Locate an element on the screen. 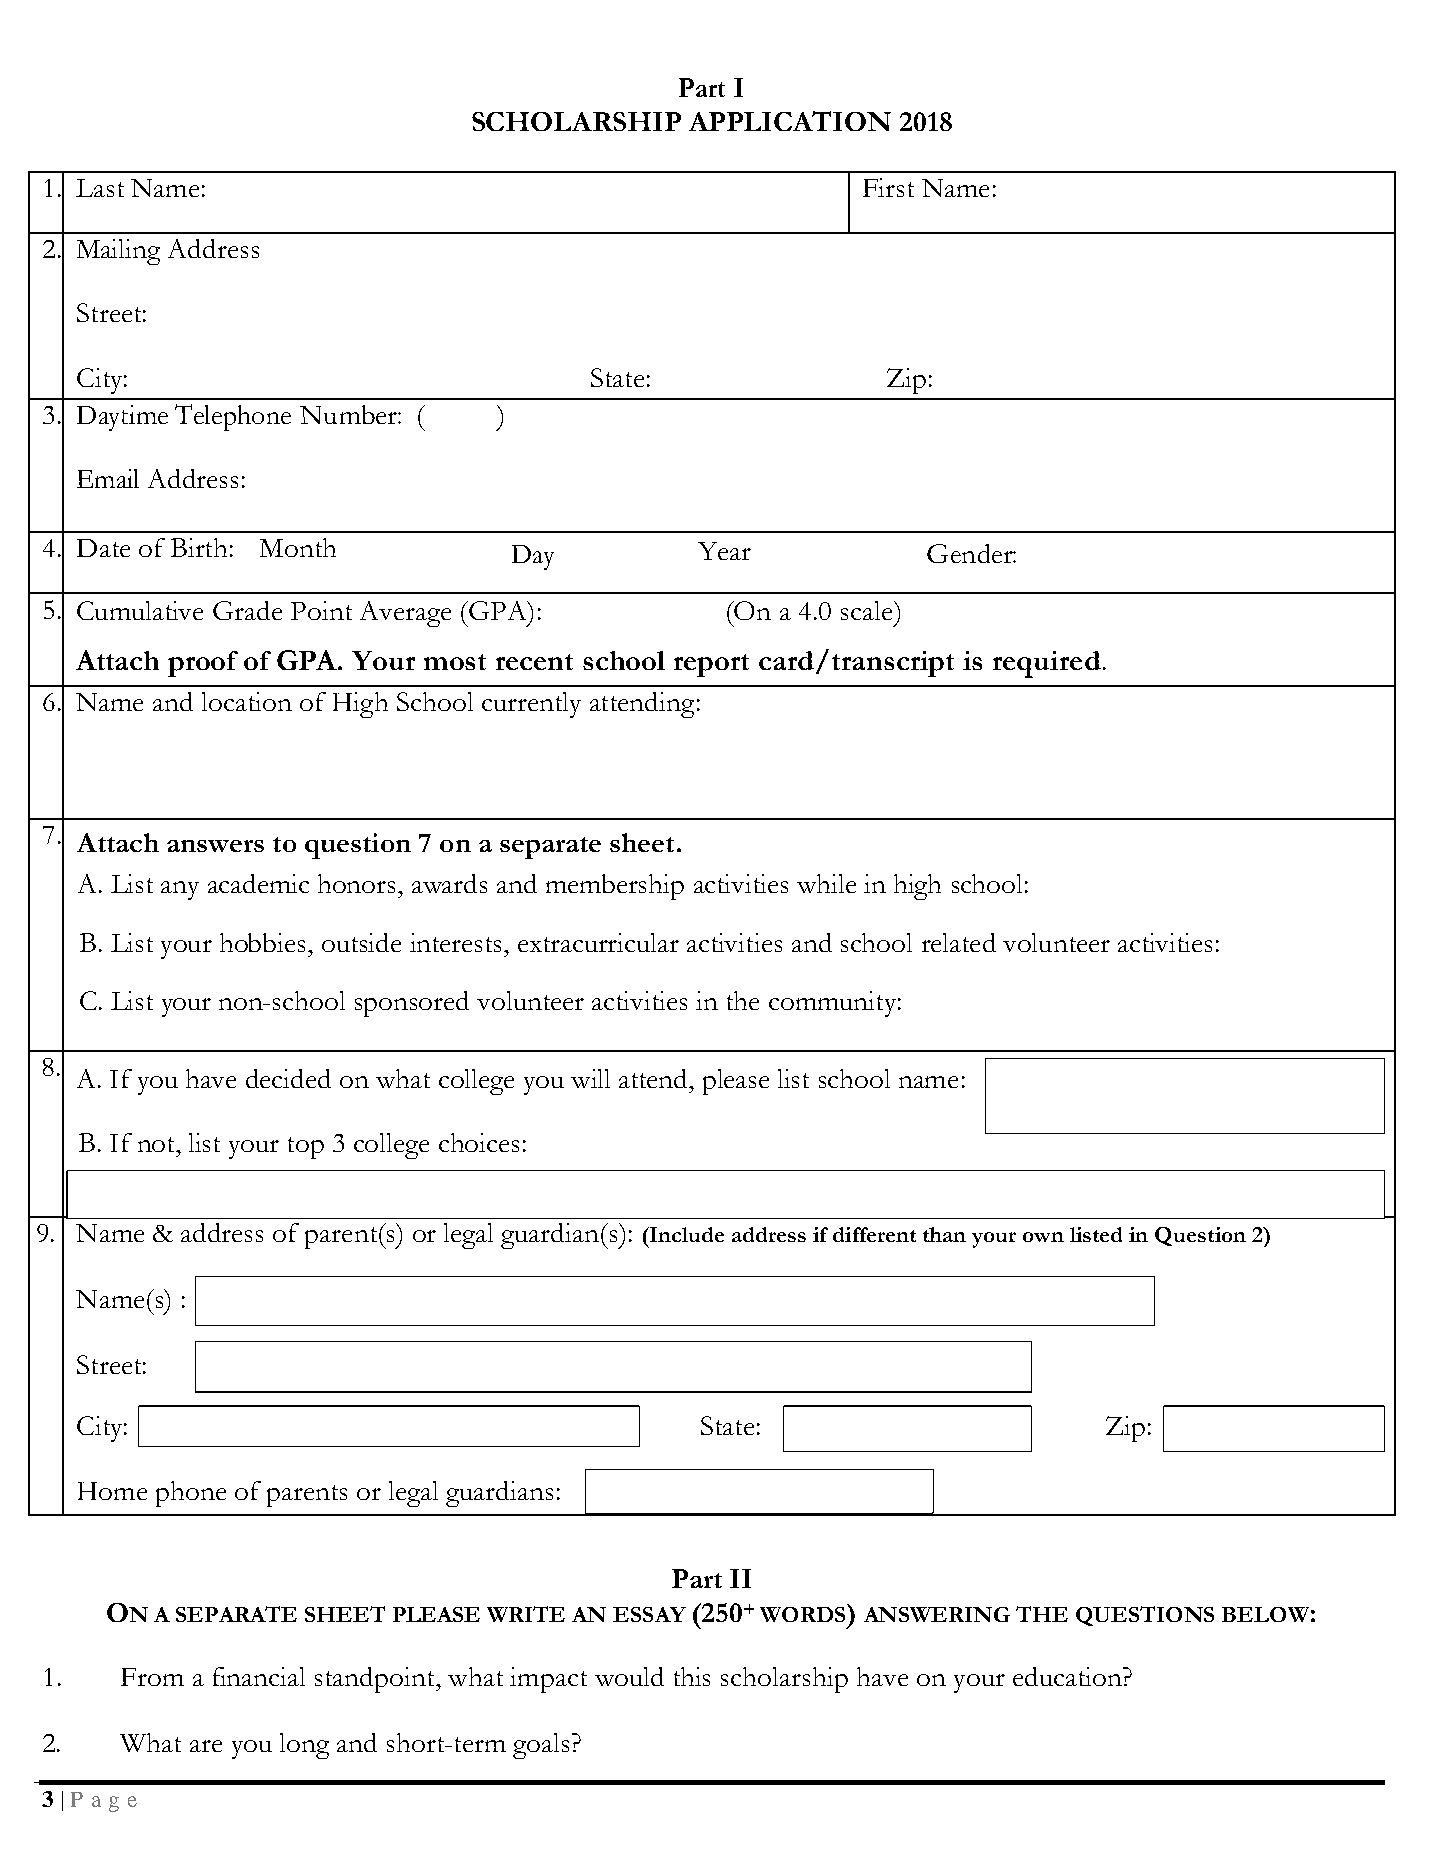  ANSWERING is located at coordinates (937, 1614).
